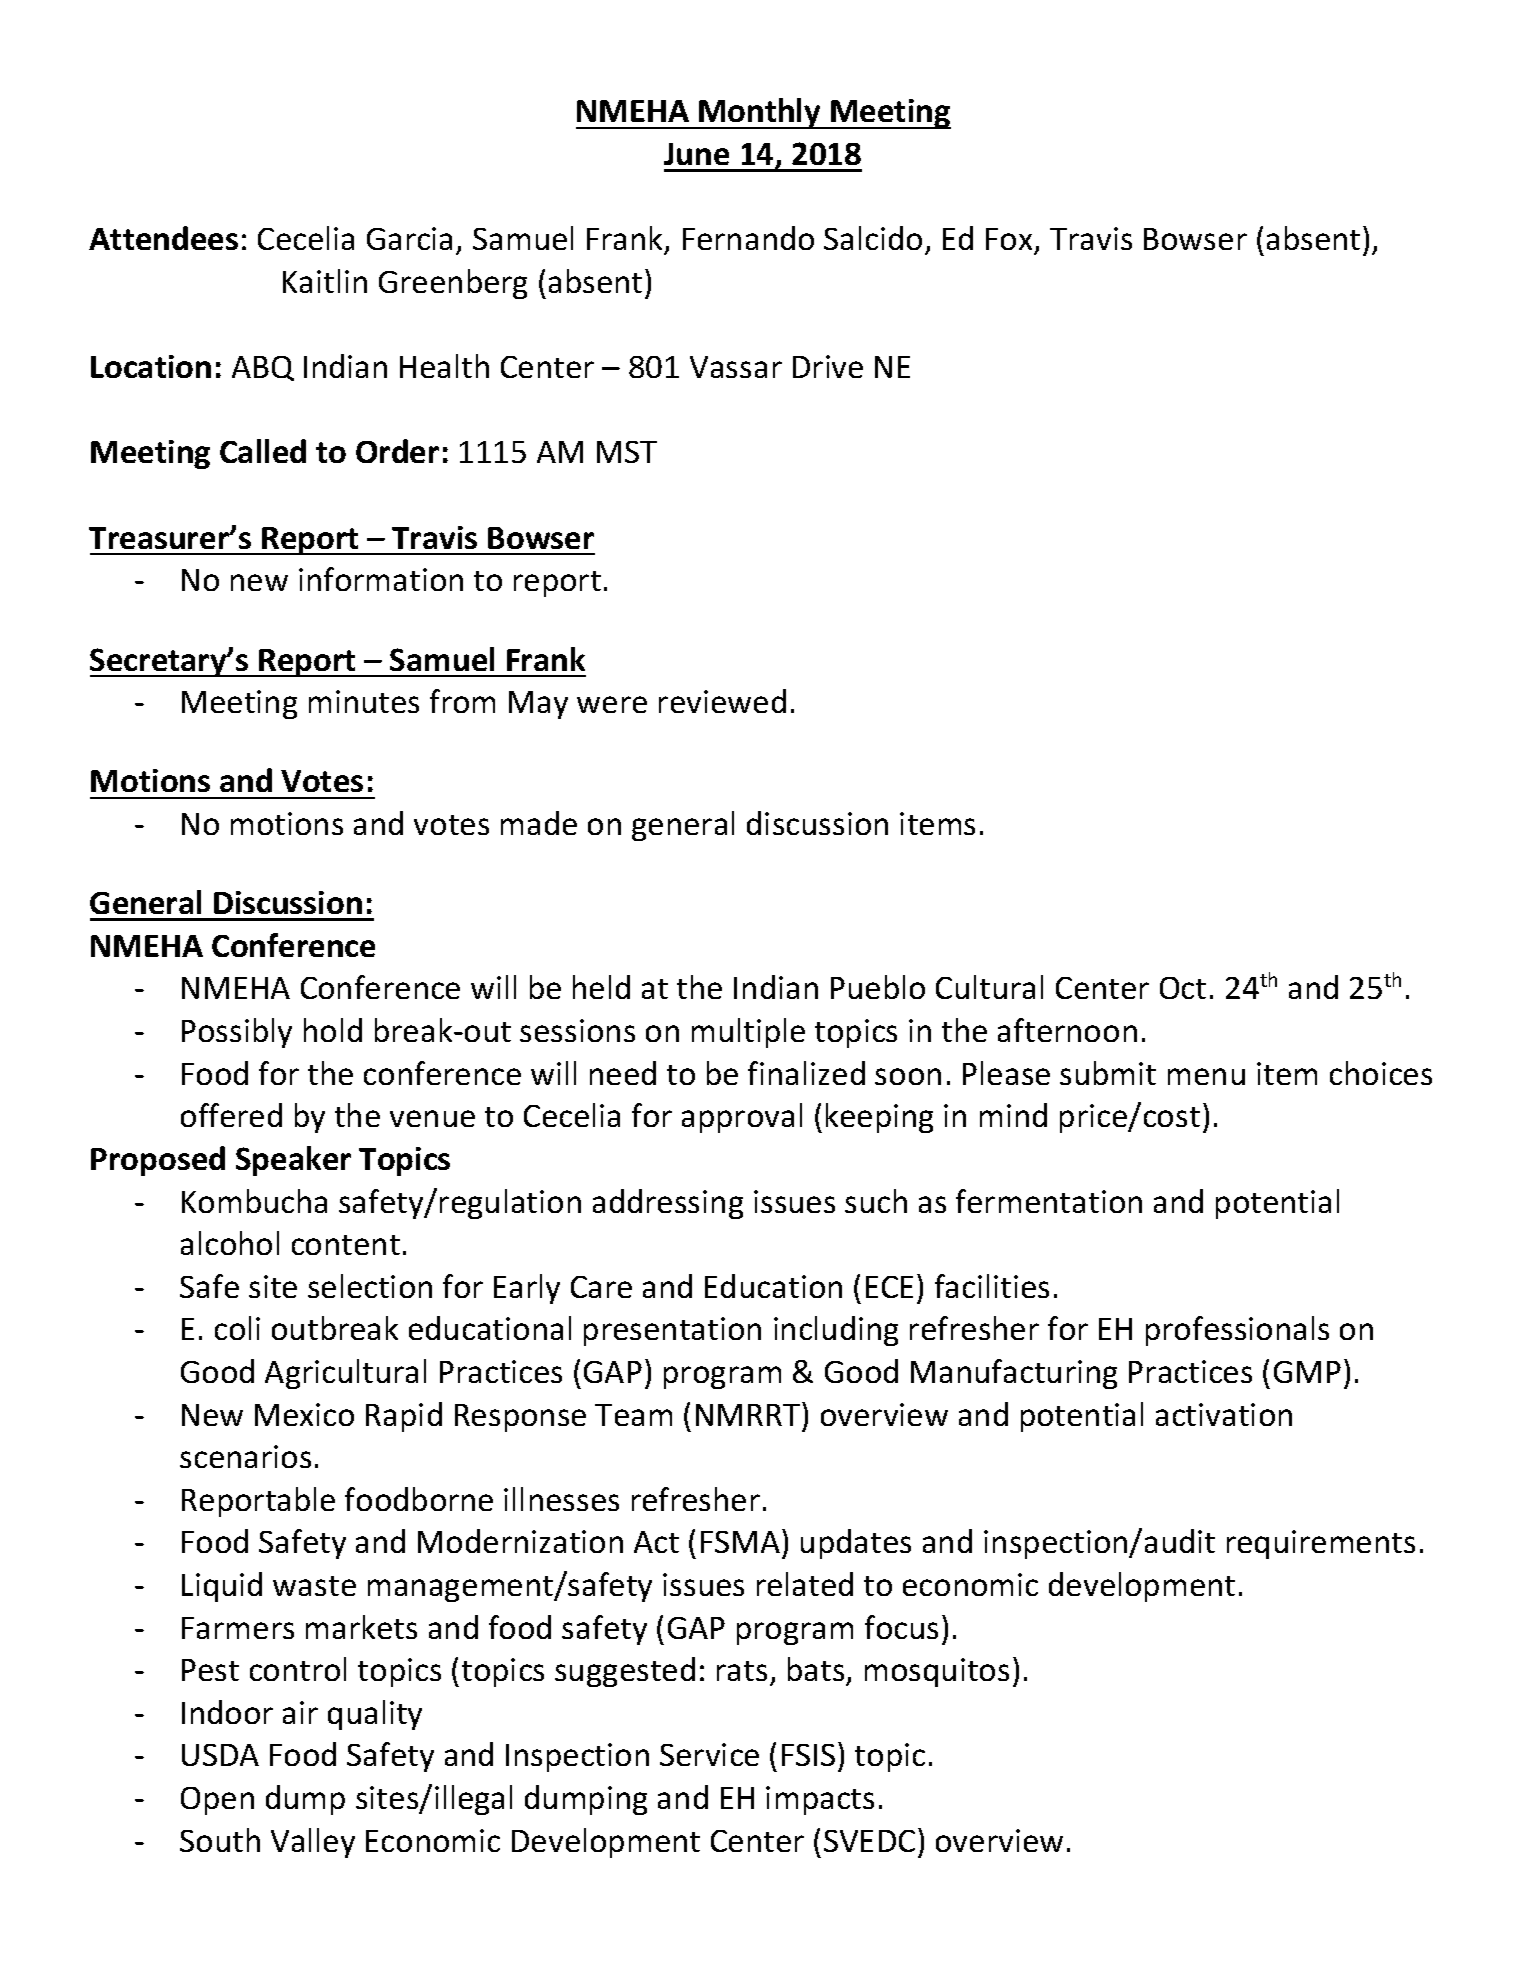 Image resolution: width=1526 pixels, height=1975 pixels. I want to click on Oct, so click(1183, 988).
